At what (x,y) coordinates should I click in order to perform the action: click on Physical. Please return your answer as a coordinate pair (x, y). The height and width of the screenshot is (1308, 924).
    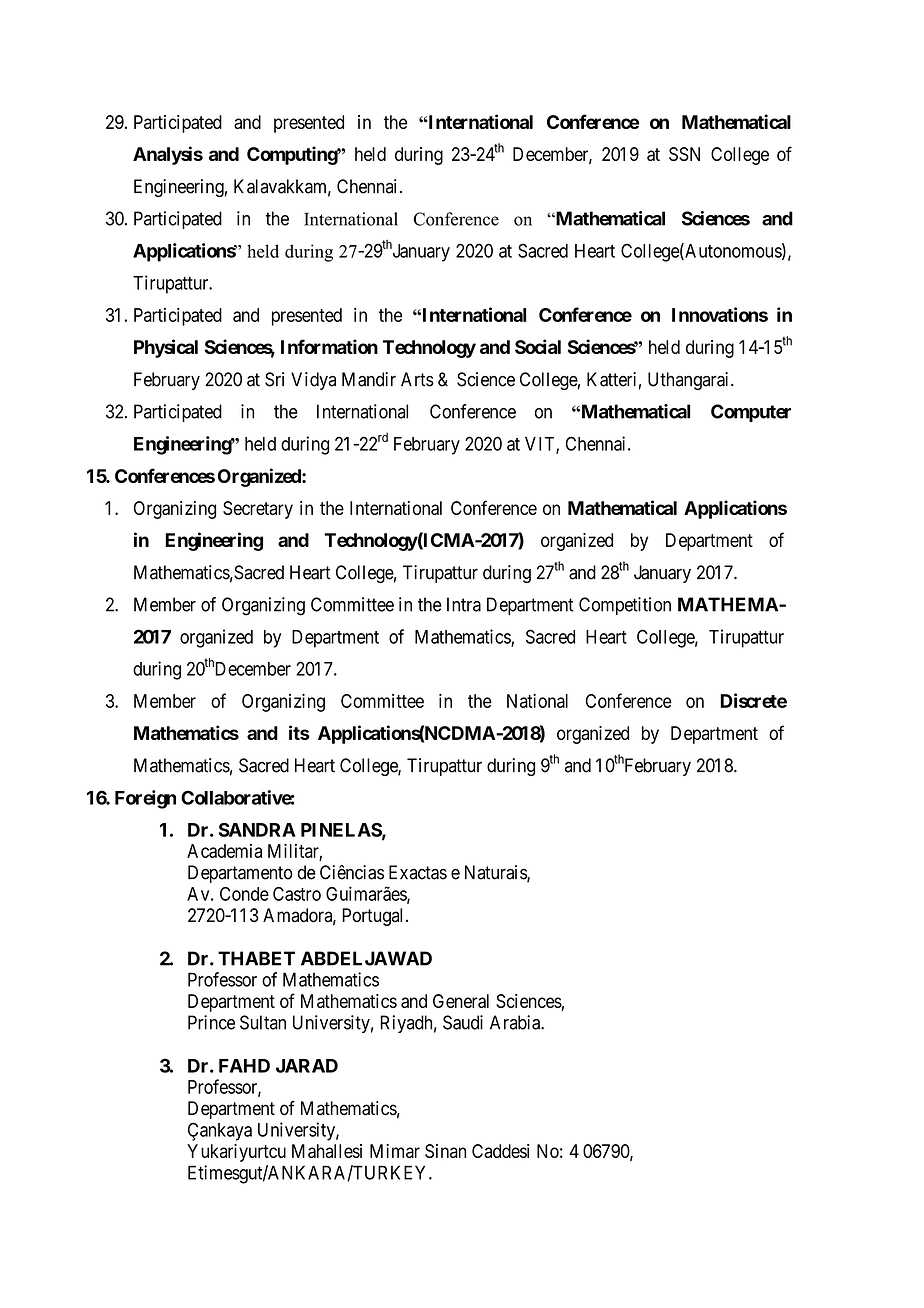
    Looking at the image, I should click on (166, 348).
